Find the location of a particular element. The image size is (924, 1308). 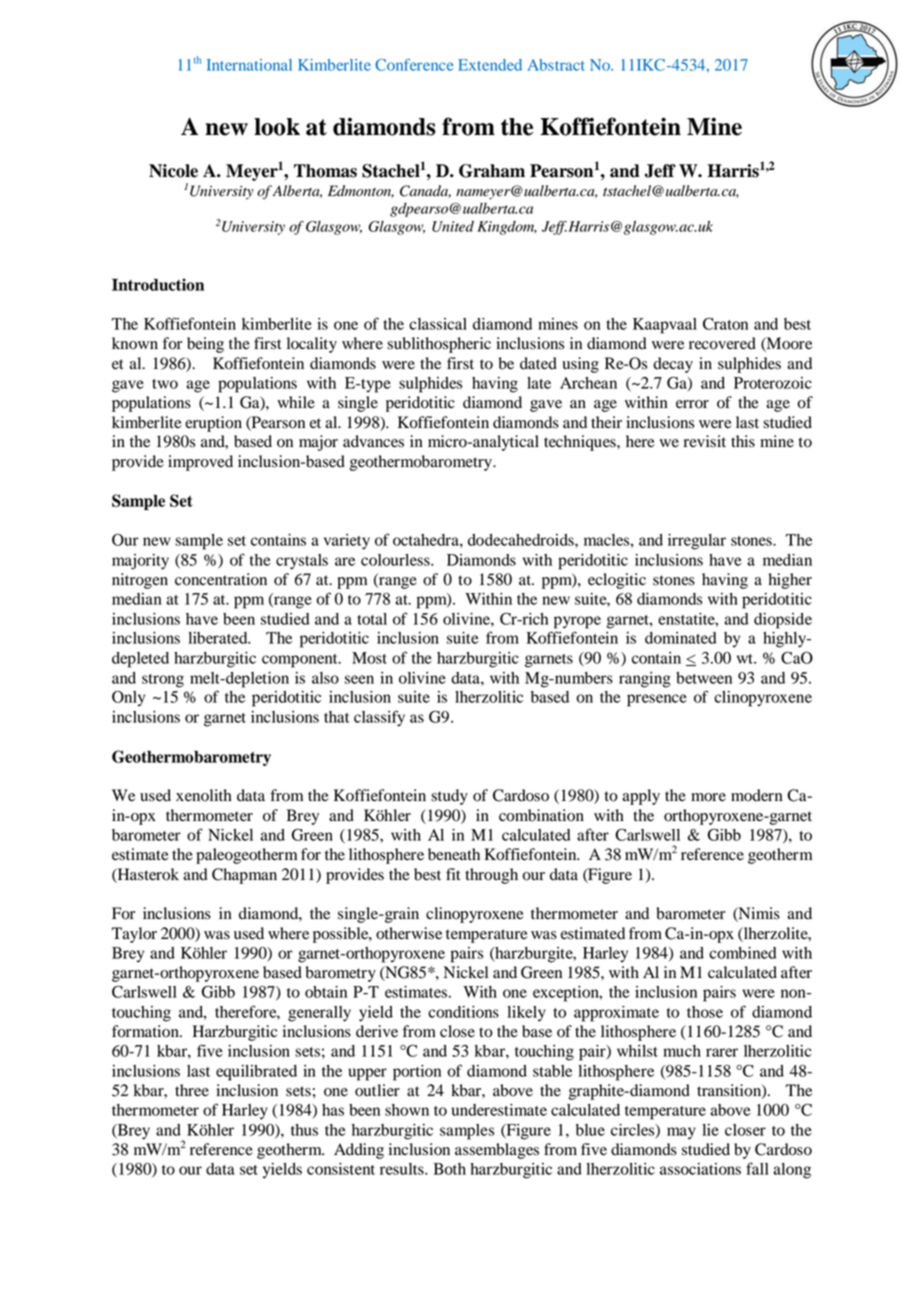

advances is located at coordinates (373, 441).
